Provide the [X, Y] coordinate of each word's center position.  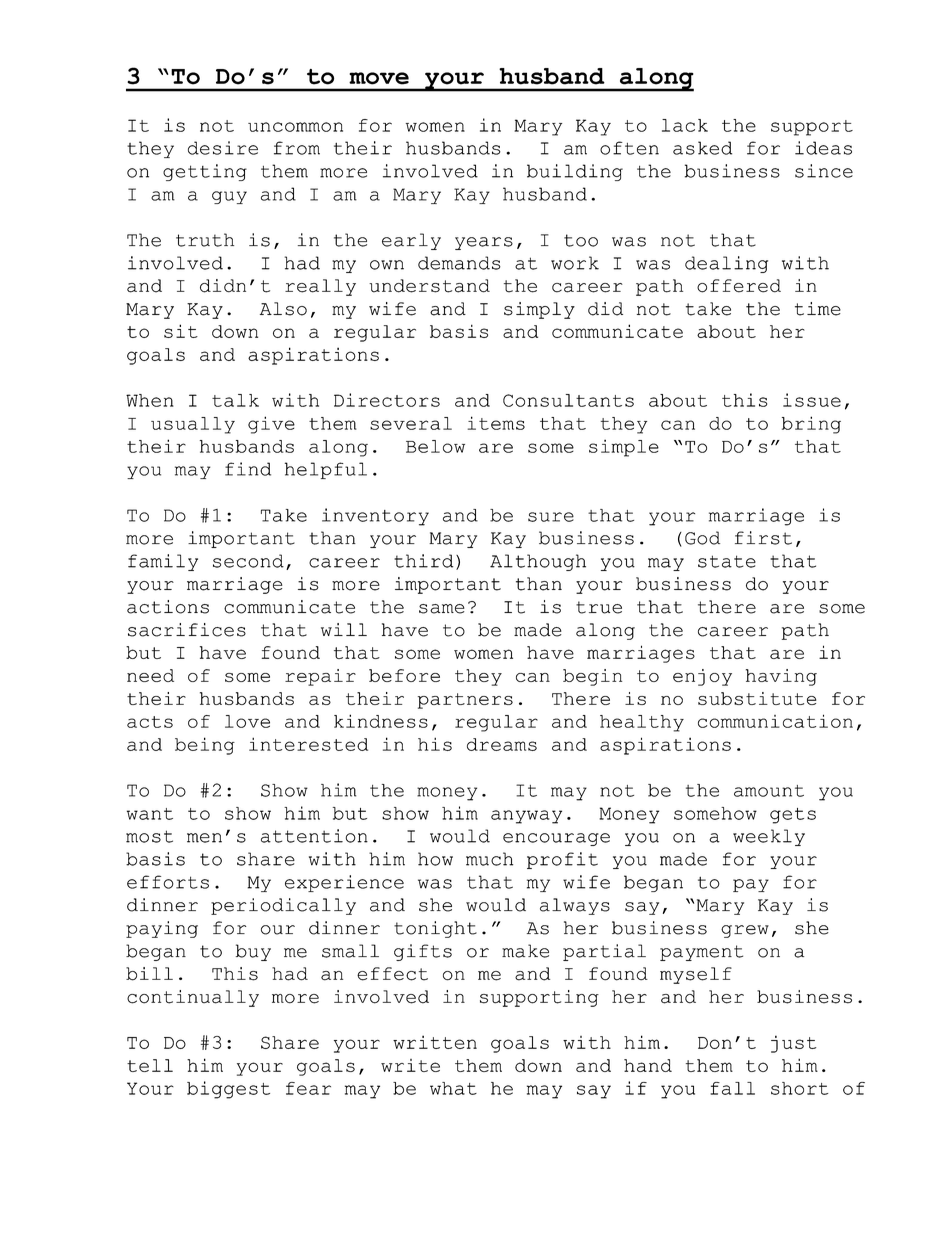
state [727, 561]
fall [732, 1088]
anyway [526, 817]
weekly [769, 837]
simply [539, 310]
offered [739, 286]
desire [223, 148]
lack [685, 125]
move [379, 78]
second [248, 561]
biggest [228, 1090]
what [453, 1088]
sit [181, 331]
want [150, 814]
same [442, 609]
